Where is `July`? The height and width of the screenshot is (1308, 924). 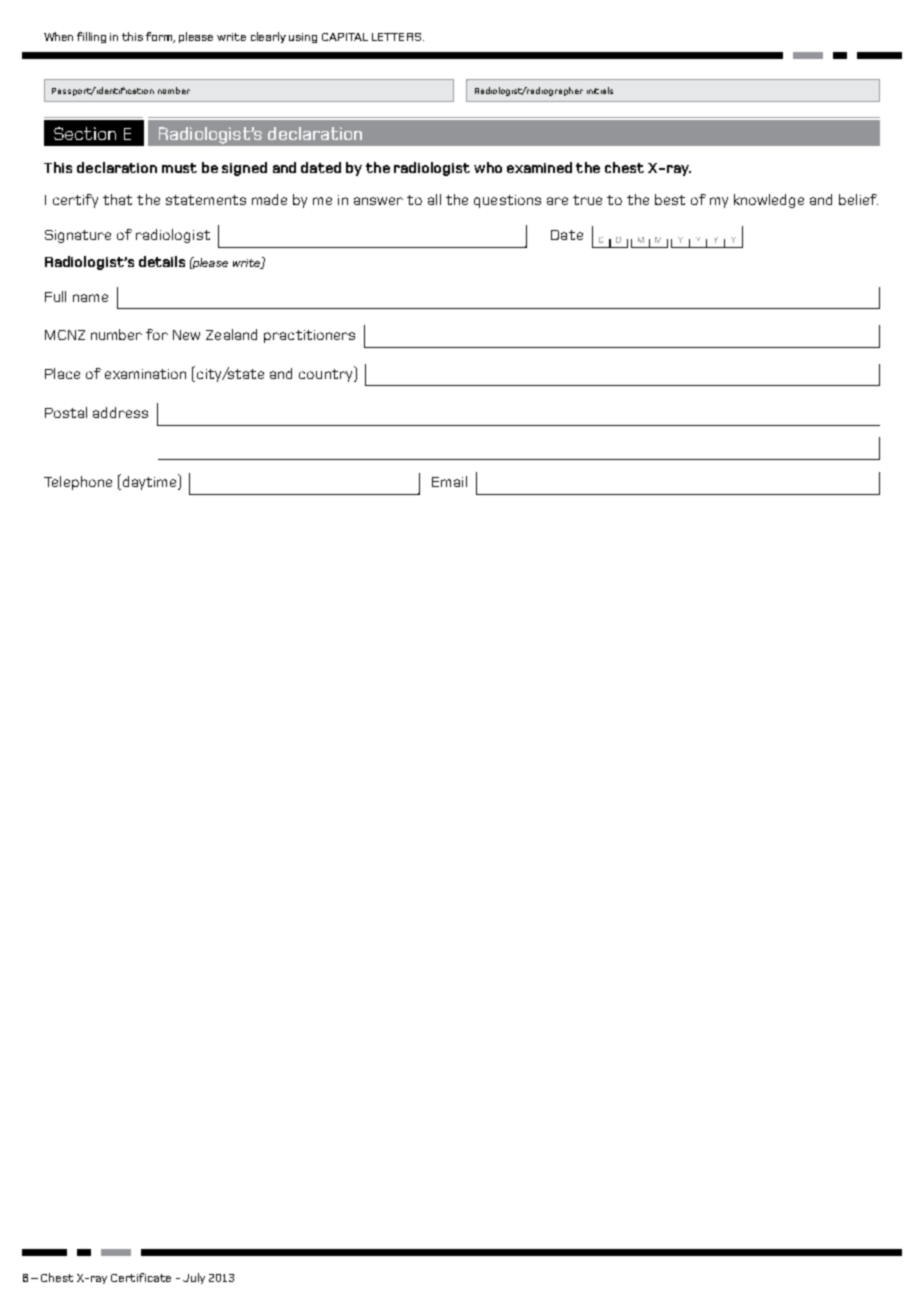
July is located at coordinates (194, 1278).
